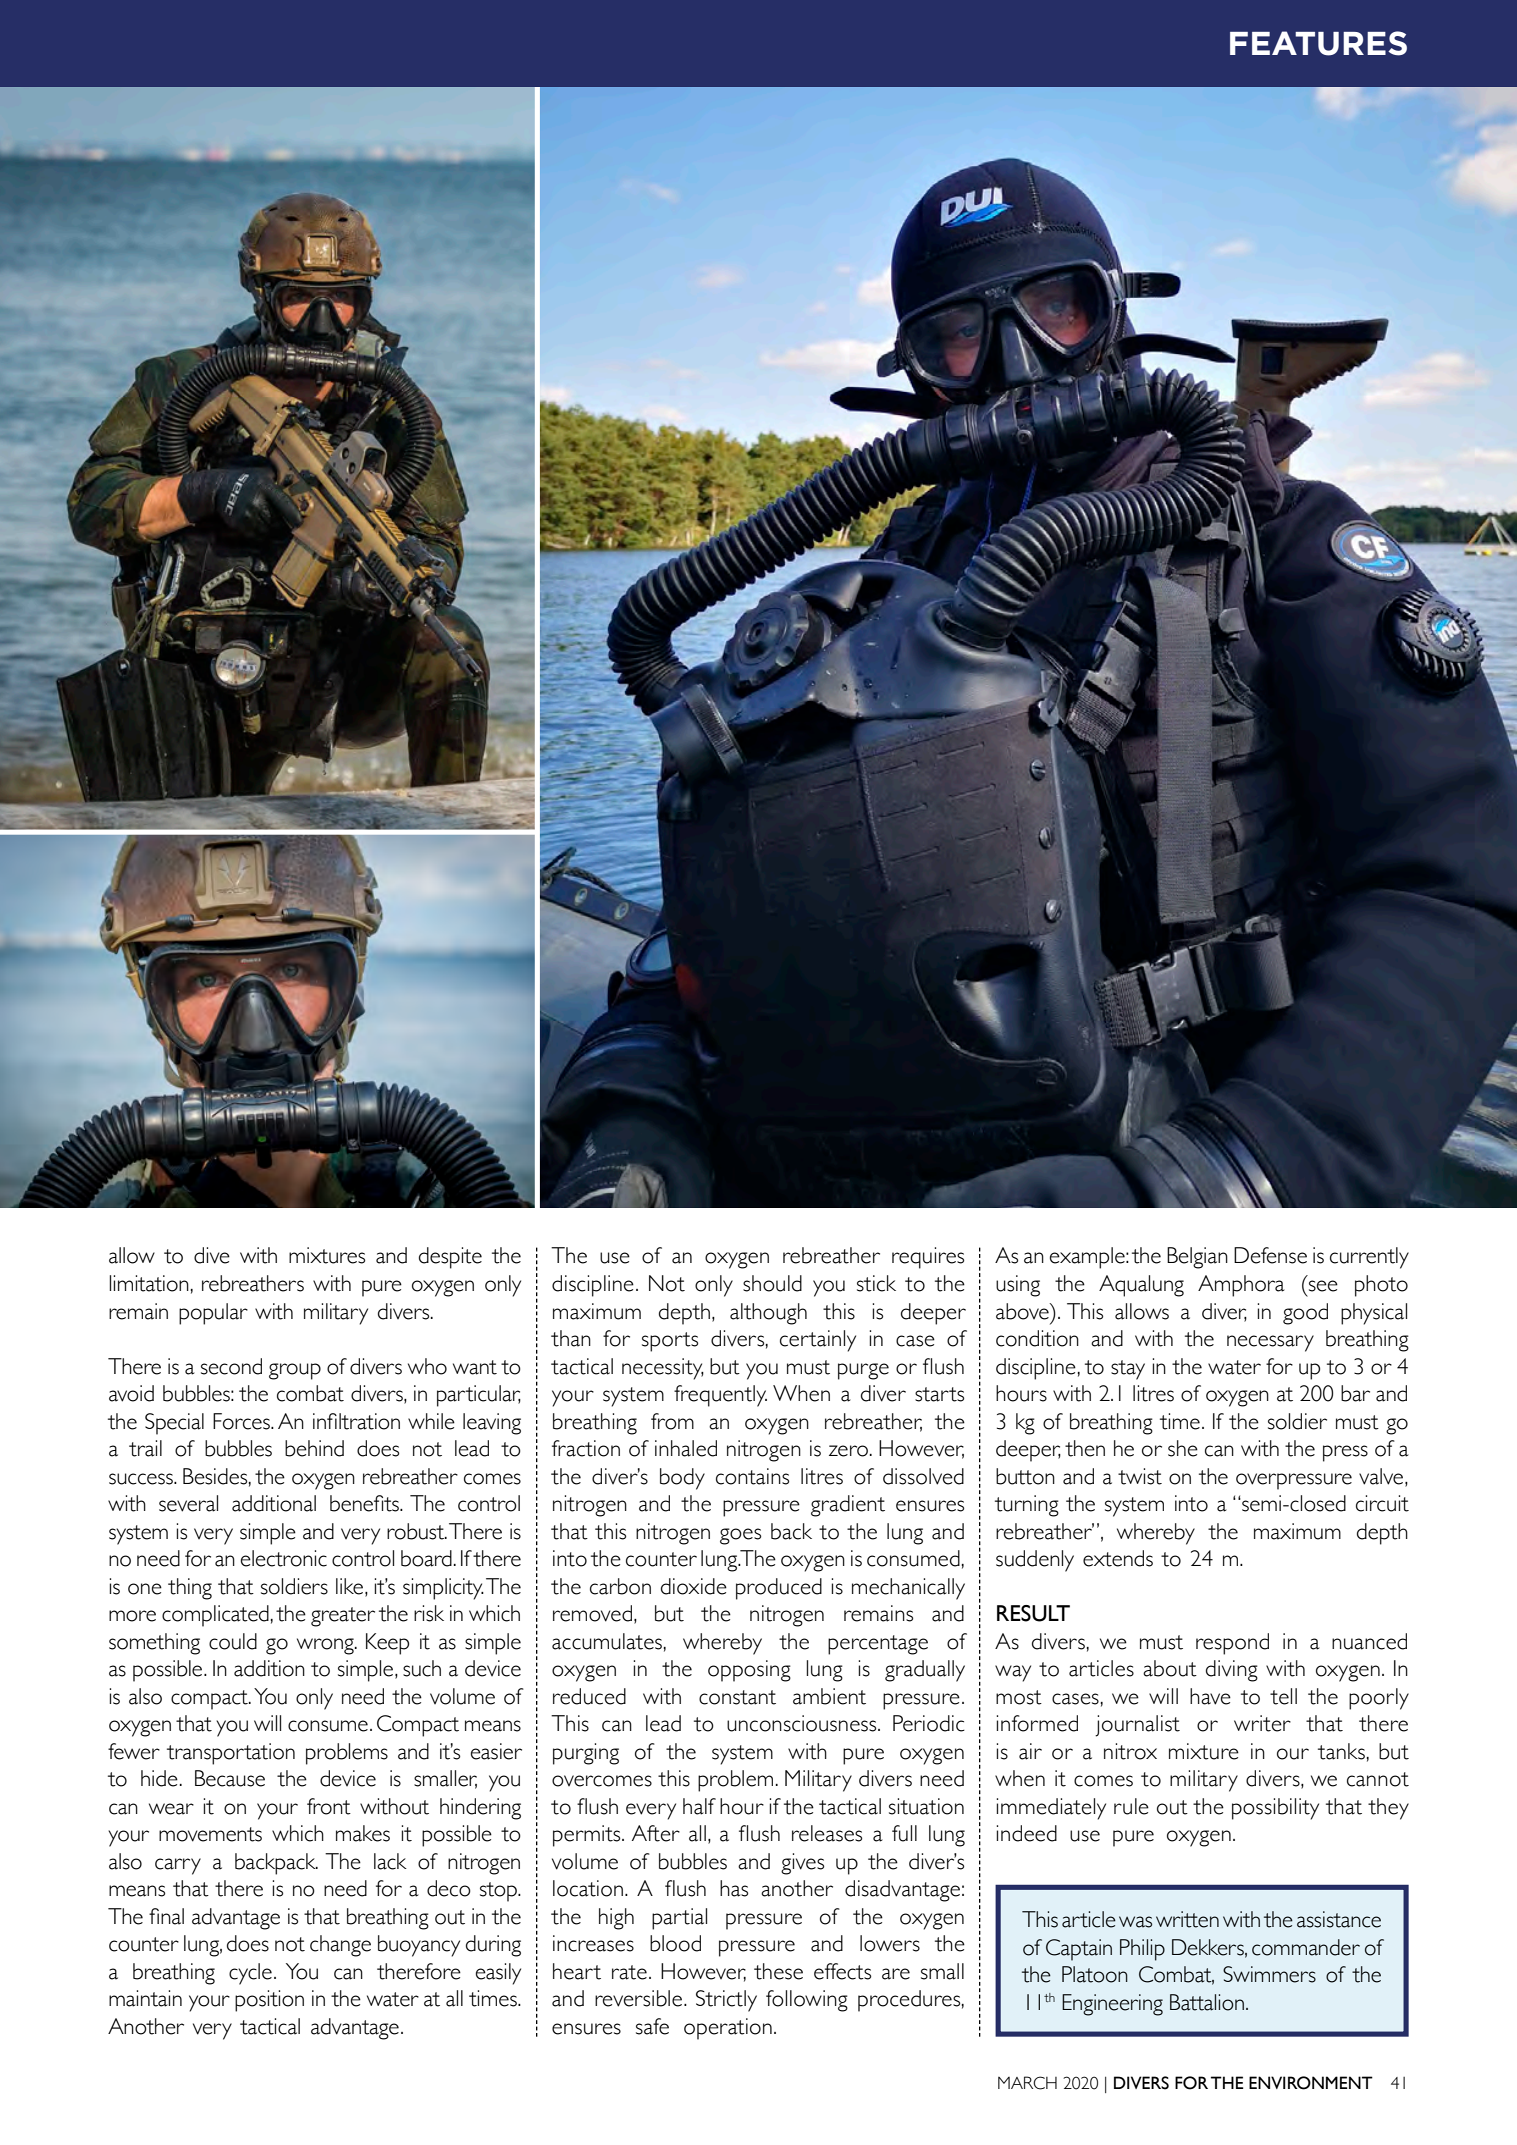  Describe the element at coordinates (1318, 43) in the screenshot. I see `FEATURES` at that location.
